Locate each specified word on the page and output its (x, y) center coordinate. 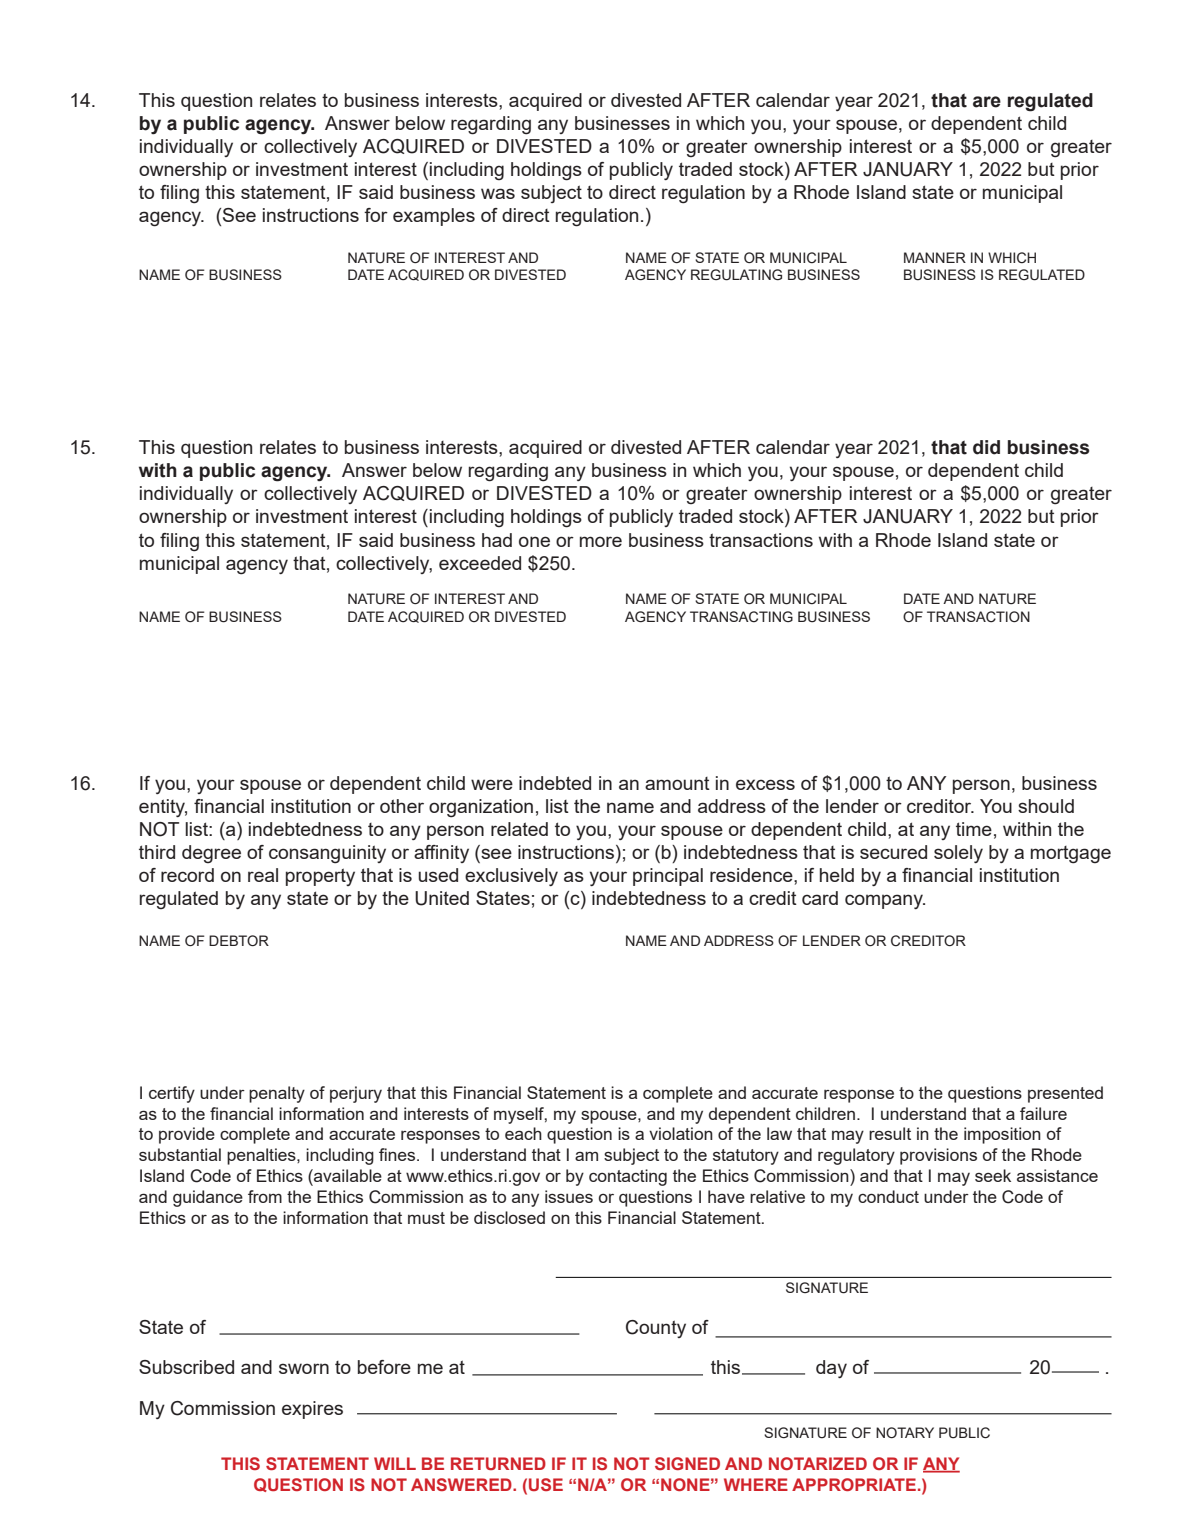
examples (434, 217)
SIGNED (687, 1463)
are (987, 102)
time (974, 829)
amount (677, 783)
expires (312, 1410)
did (986, 447)
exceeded (480, 563)
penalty (277, 1094)
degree (211, 854)
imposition (1002, 1135)
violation (681, 1133)
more (601, 541)
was (498, 193)
